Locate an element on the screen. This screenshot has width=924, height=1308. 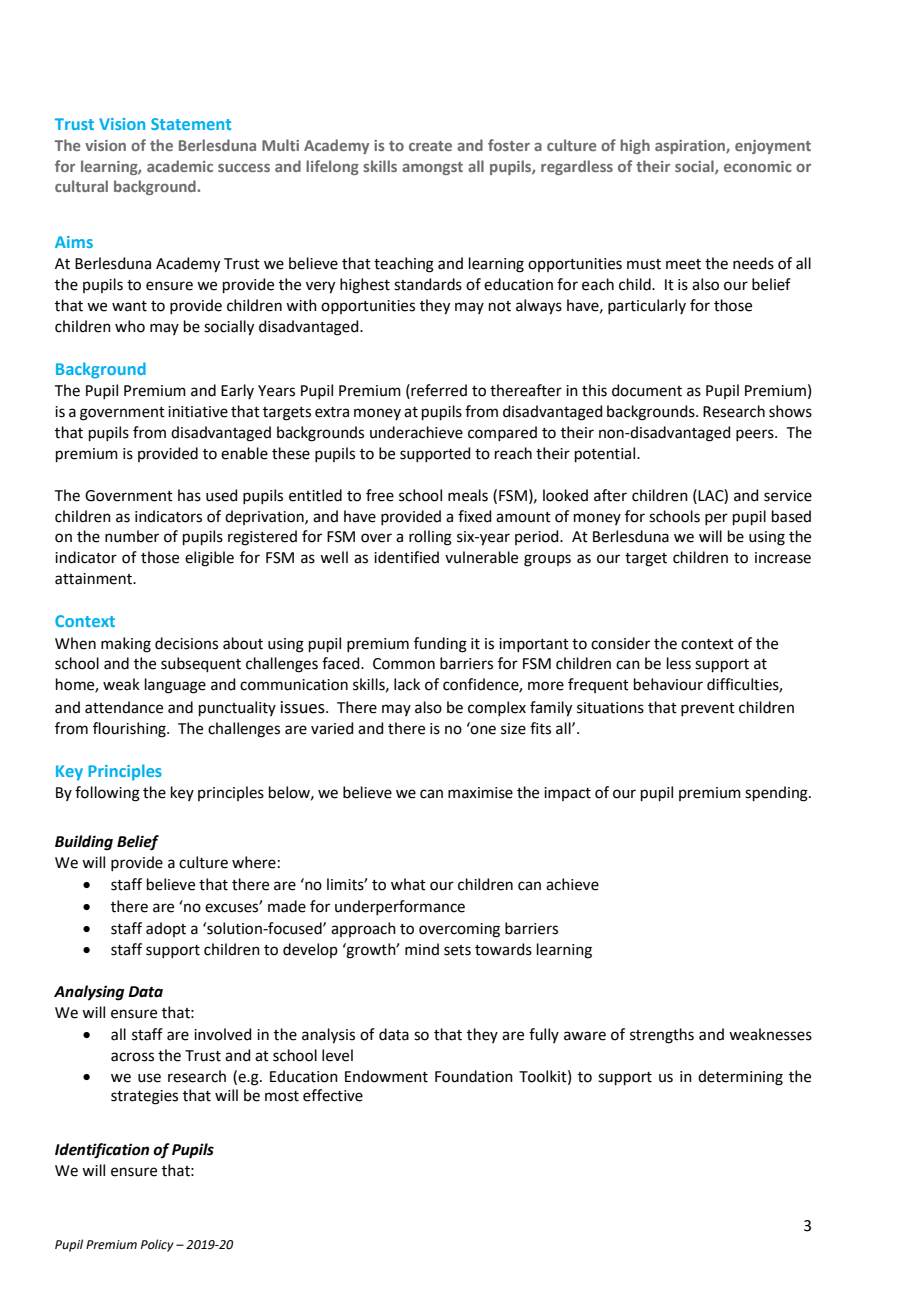
rolling is located at coordinates (430, 538).
